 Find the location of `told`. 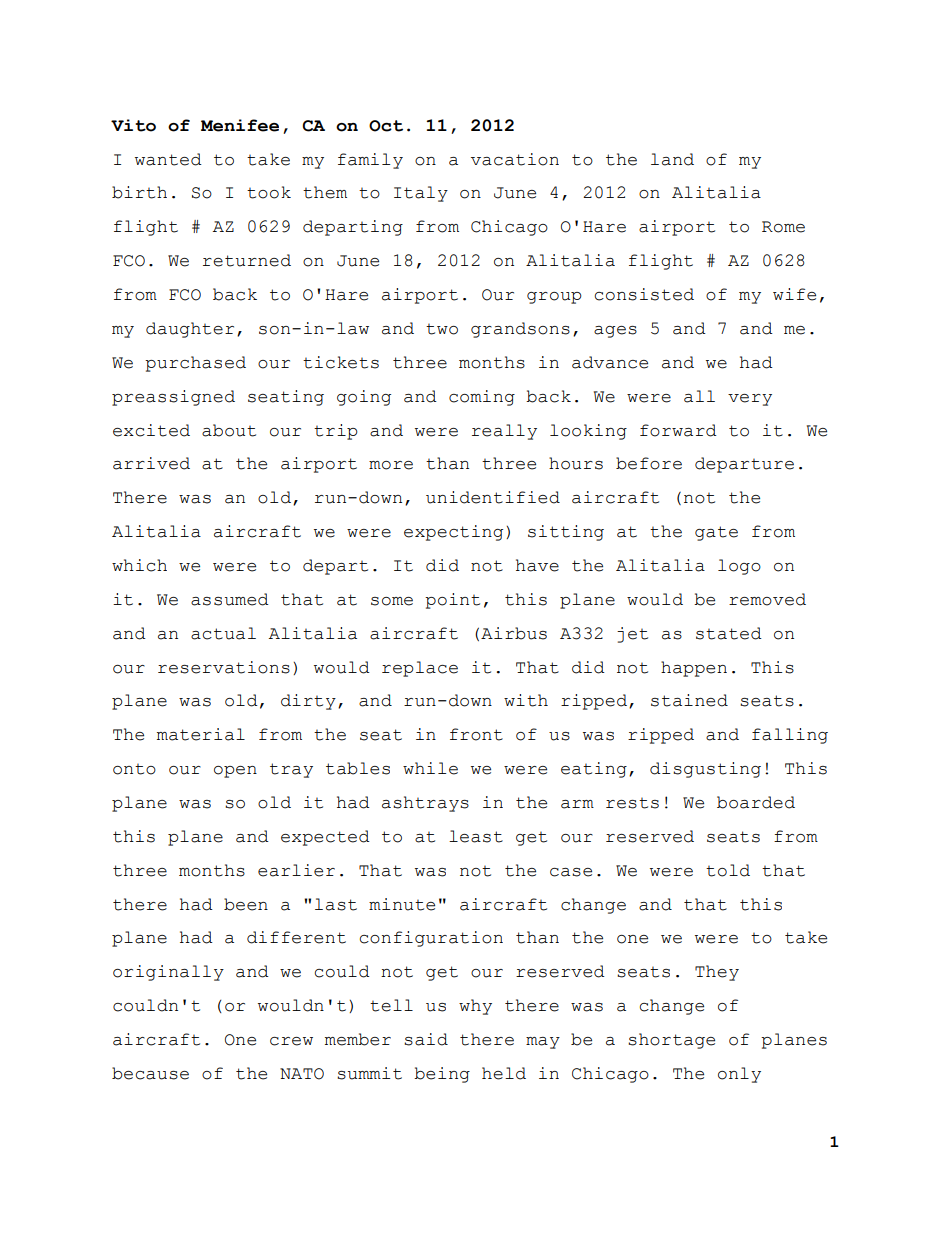

told is located at coordinates (728, 870).
